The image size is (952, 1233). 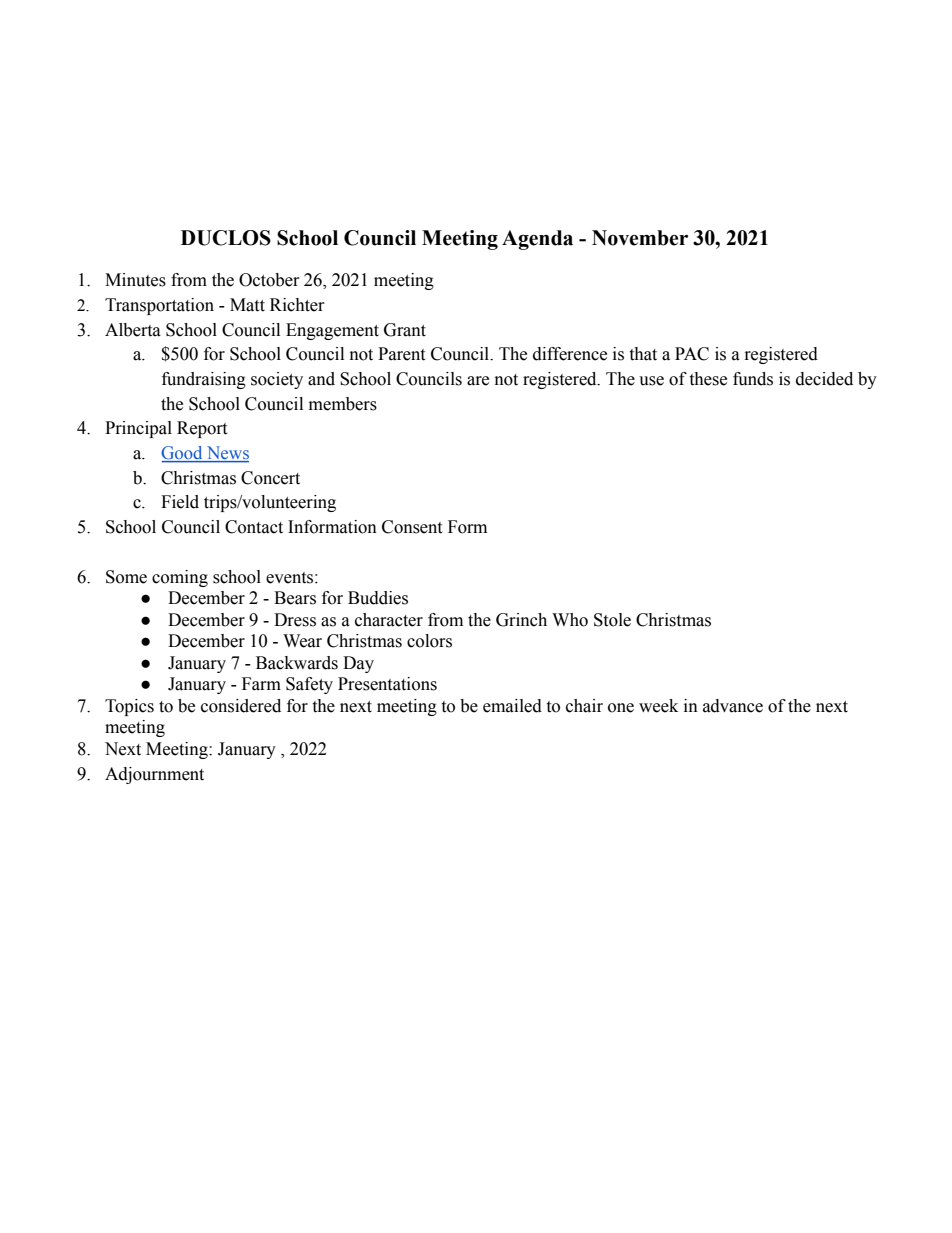 I want to click on November, so click(x=640, y=238).
